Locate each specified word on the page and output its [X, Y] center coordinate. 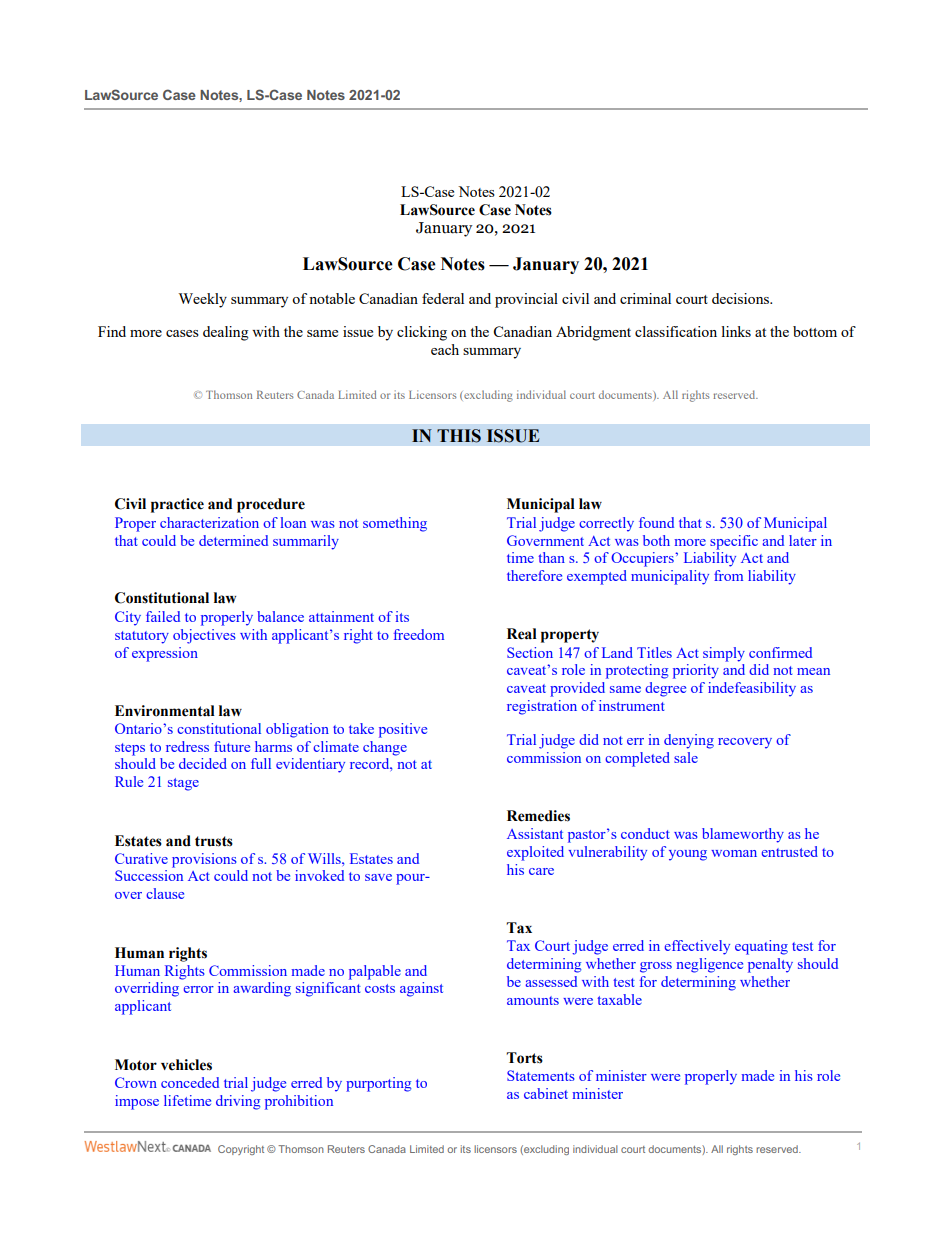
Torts [524, 1058]
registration [542, 707]
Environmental [165, 711]
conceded [190, 1082]
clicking [422, 333]
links [736, 331]
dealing [226, 333]
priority [696, 671]
